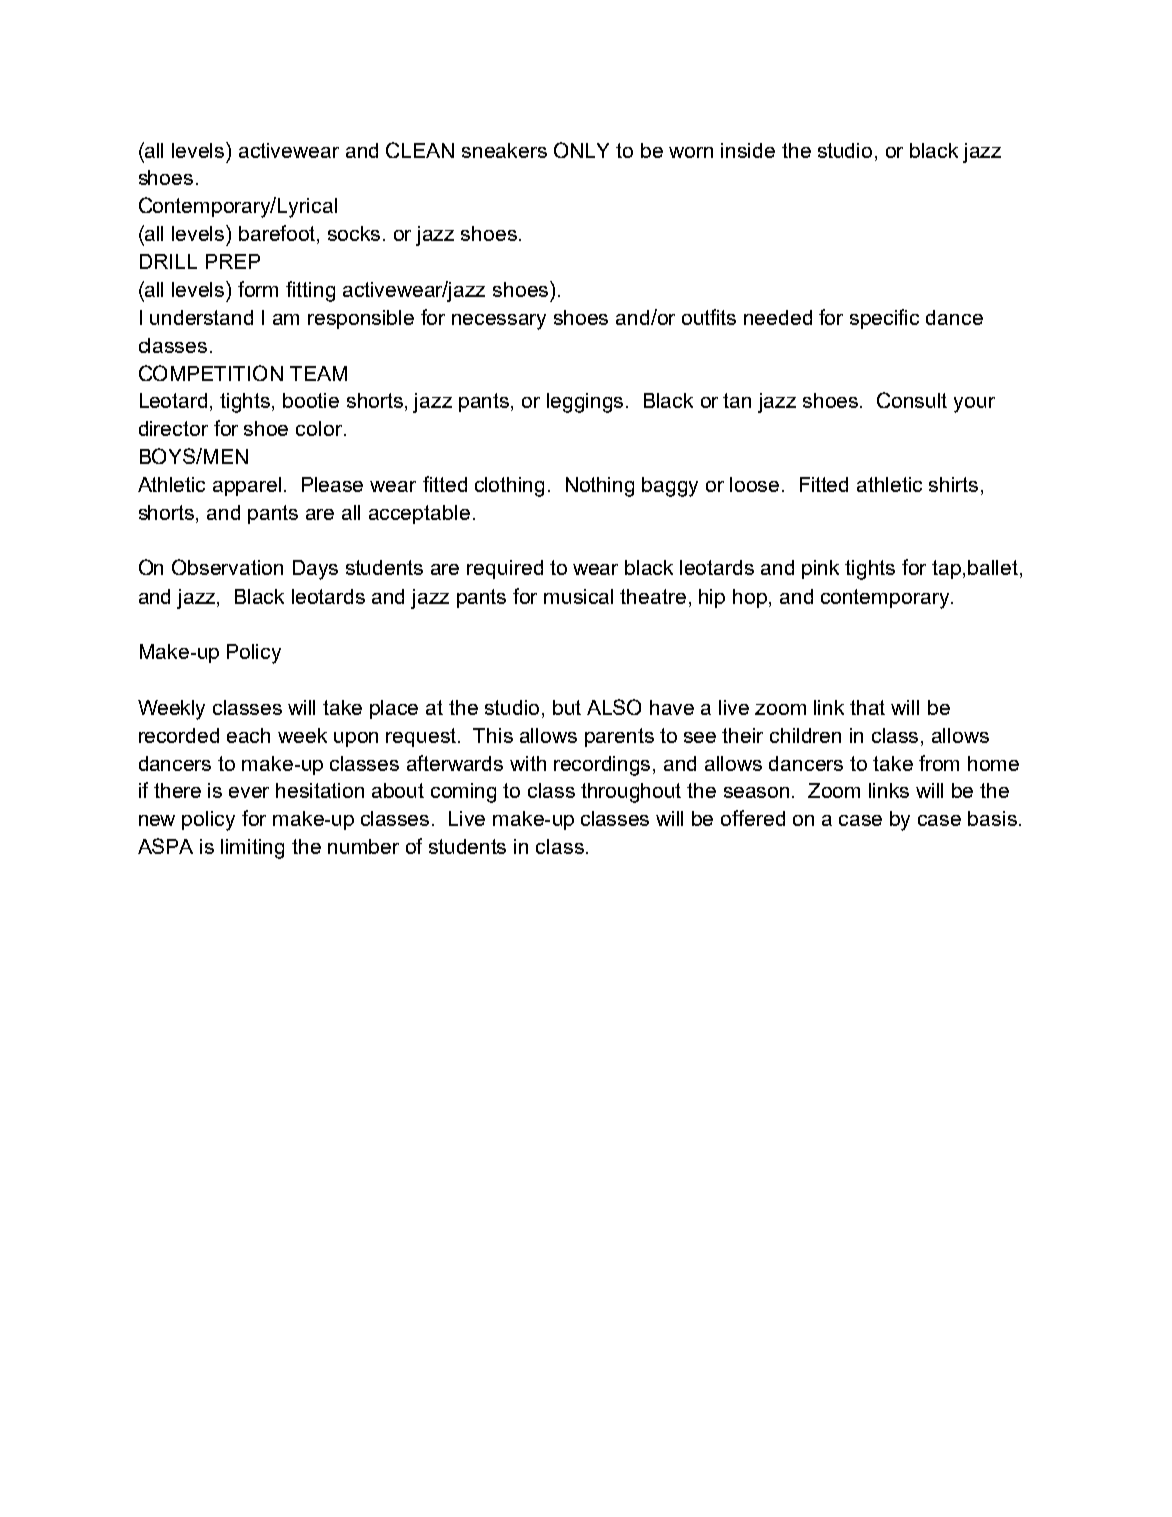  What do you see at coordinates (631, 793) in the document?
I see `throughout` at bounding box center [631, 793].
